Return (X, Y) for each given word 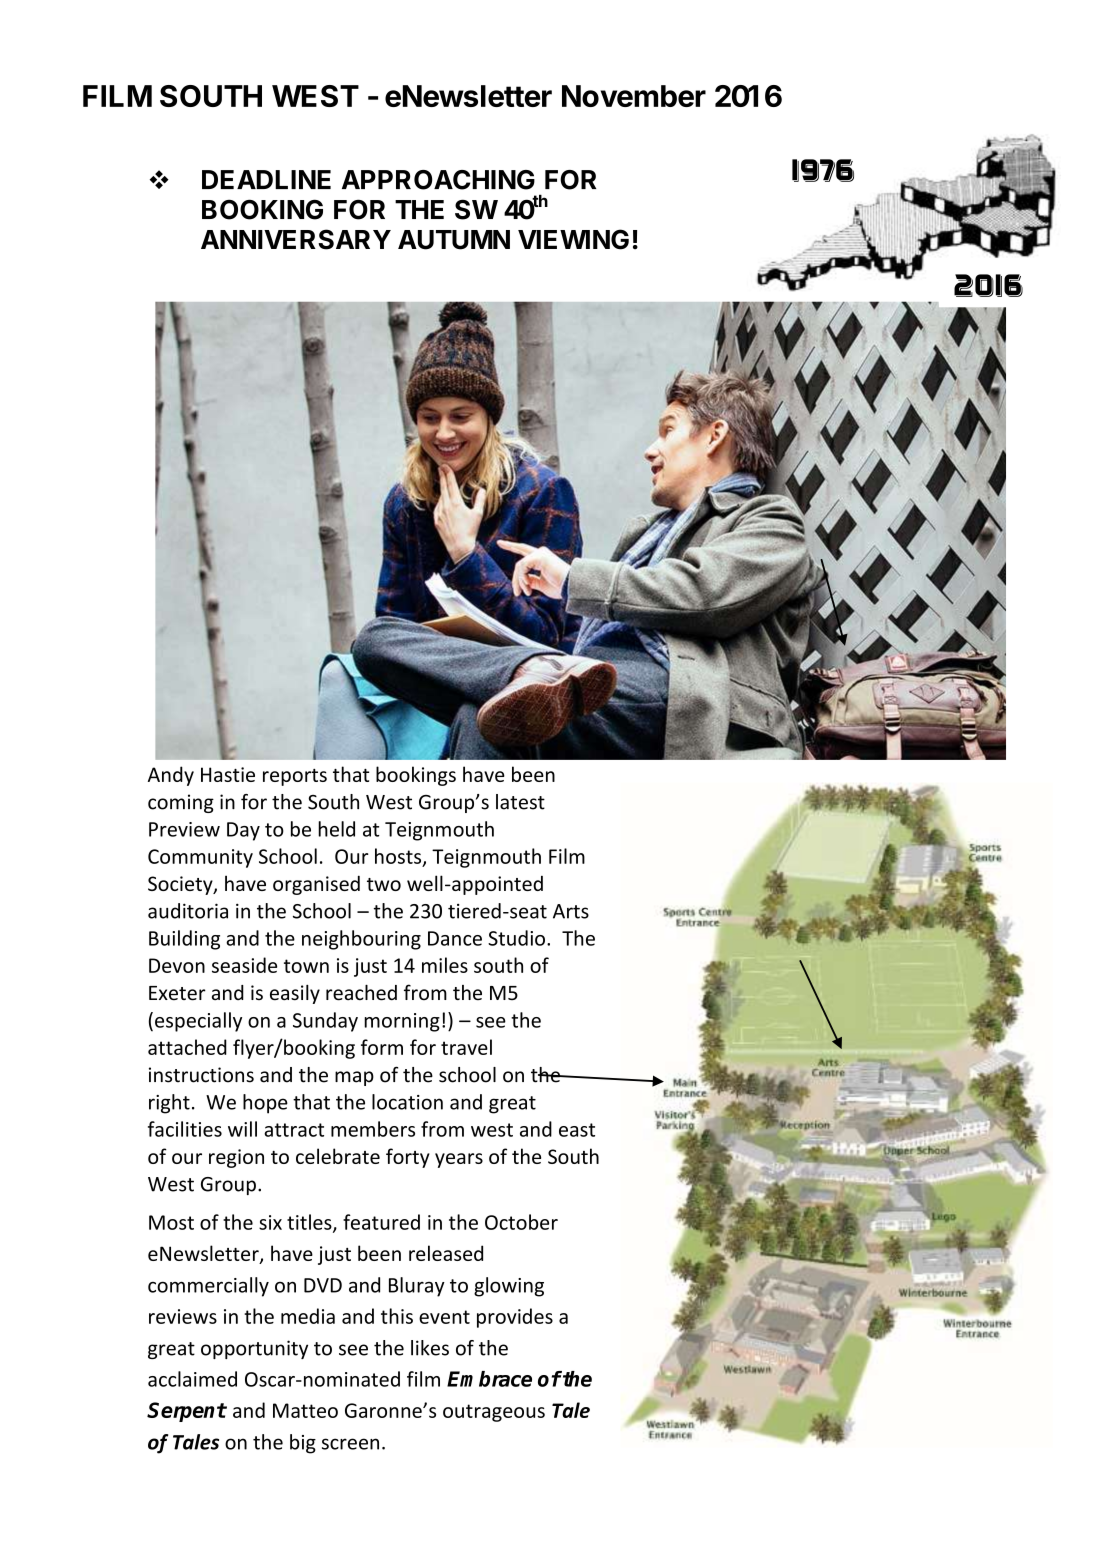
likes (430, 1348)
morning (402, 1022)
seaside (244, 965)
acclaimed (192, 1379)
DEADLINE (266, 179)
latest (520, 802)
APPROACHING (438, 180)
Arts (571, 911)
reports (295, 777)
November (634, 96)
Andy (171, 776)
